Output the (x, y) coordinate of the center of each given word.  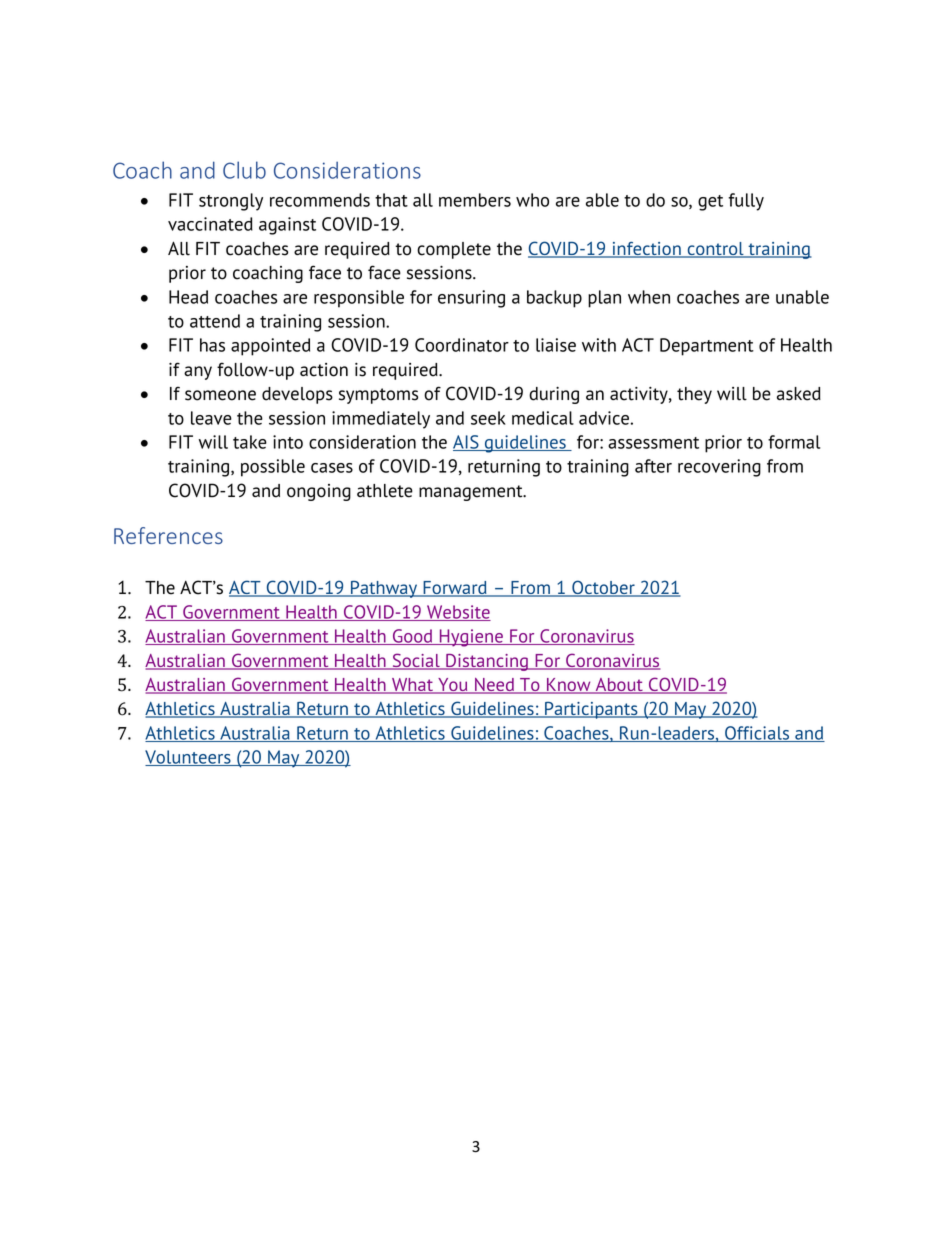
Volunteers (189, 758)
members (475, 200)
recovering (719, 468)
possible (273, 468)
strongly (231, 202)
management (472, 493)
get (710, 203)
